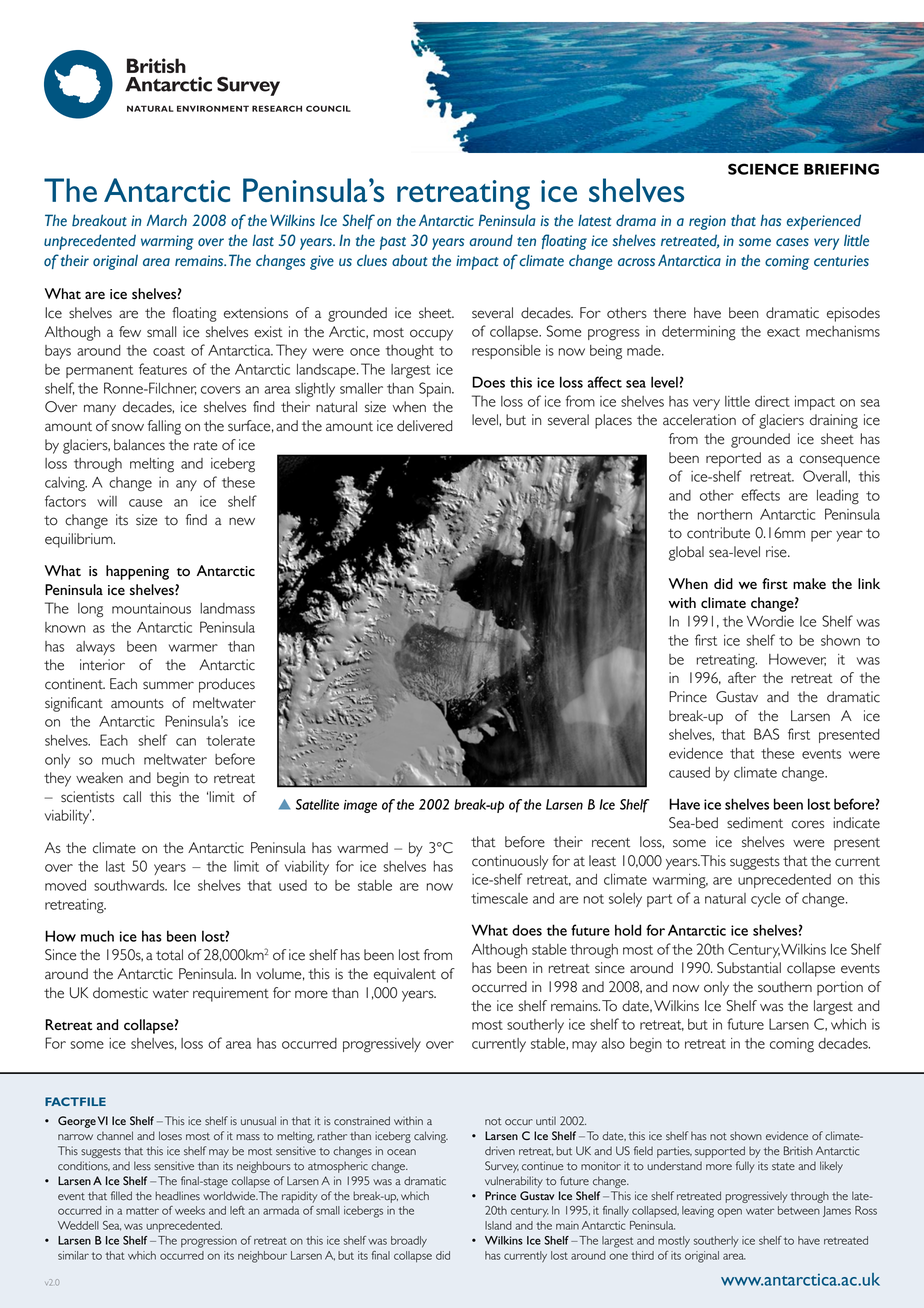 The height and width of the screenshot is (1308, 924). Describe the element at coordinates (167, 220) in the screenshot. I see `March` at that location.
